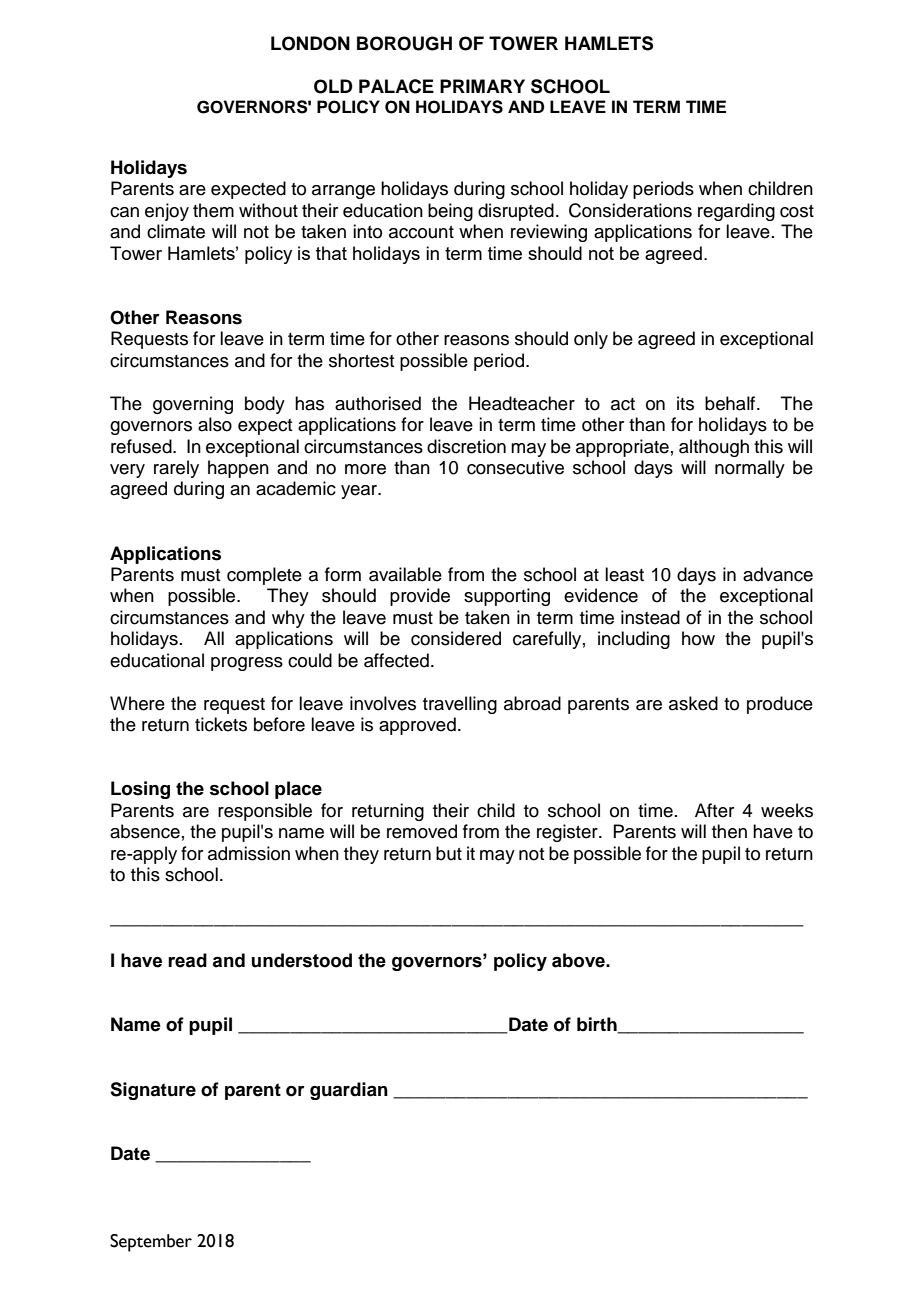 This screenshot has height=1308, width=924. I want to click on regarding, so click(736, 212).
